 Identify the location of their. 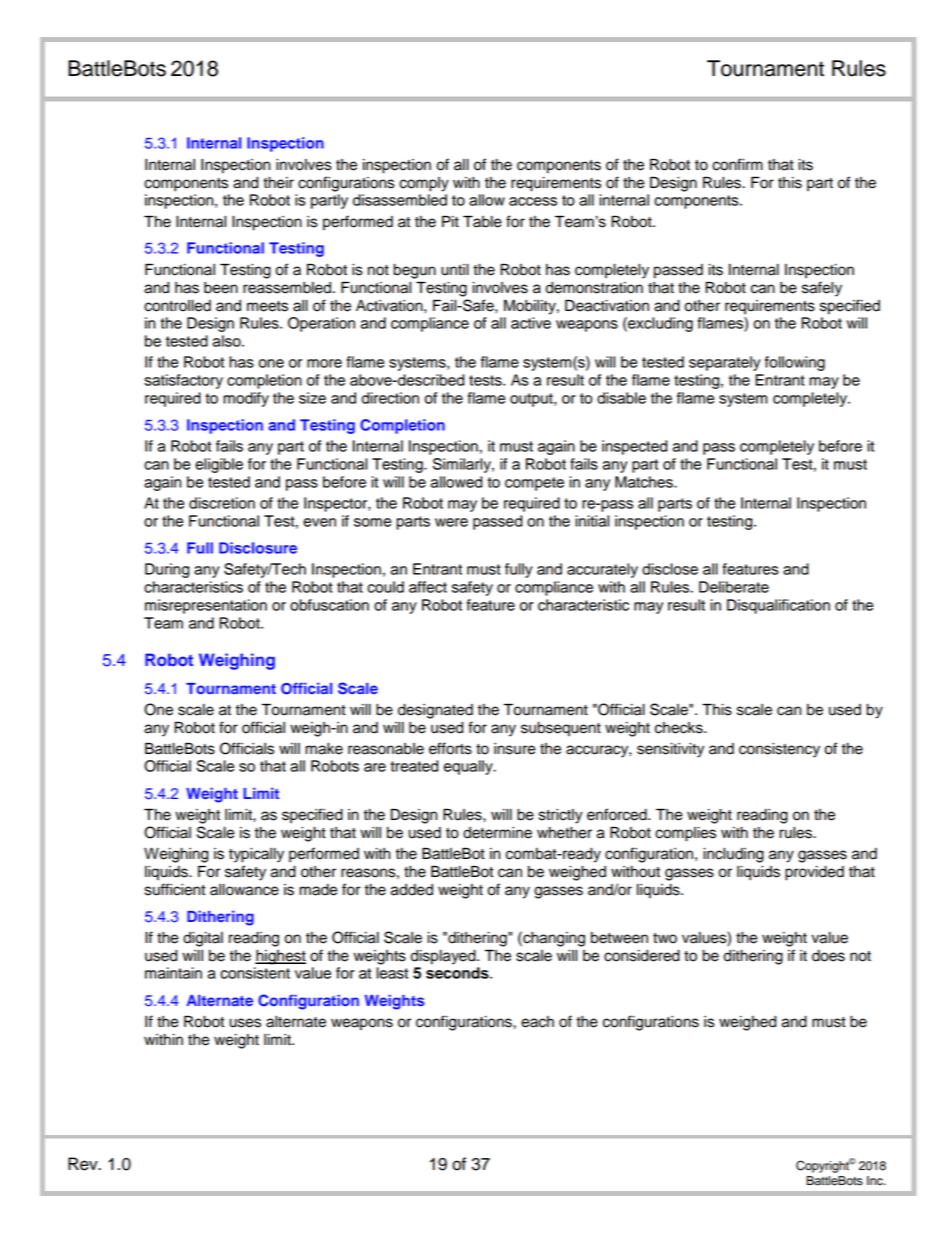
(278, 183).
